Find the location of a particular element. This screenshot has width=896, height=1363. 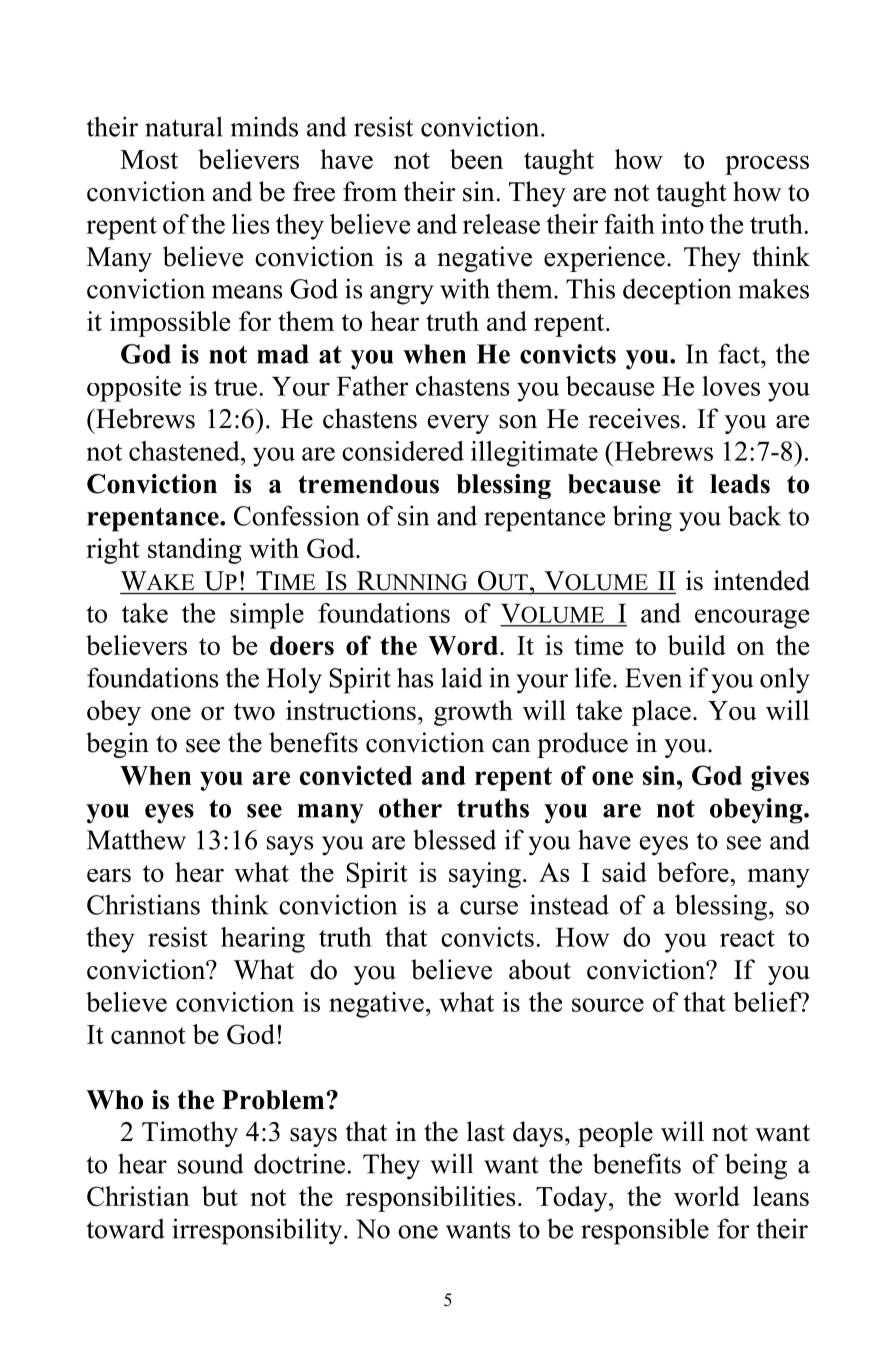

but is located at coordinates (220, 1196).
